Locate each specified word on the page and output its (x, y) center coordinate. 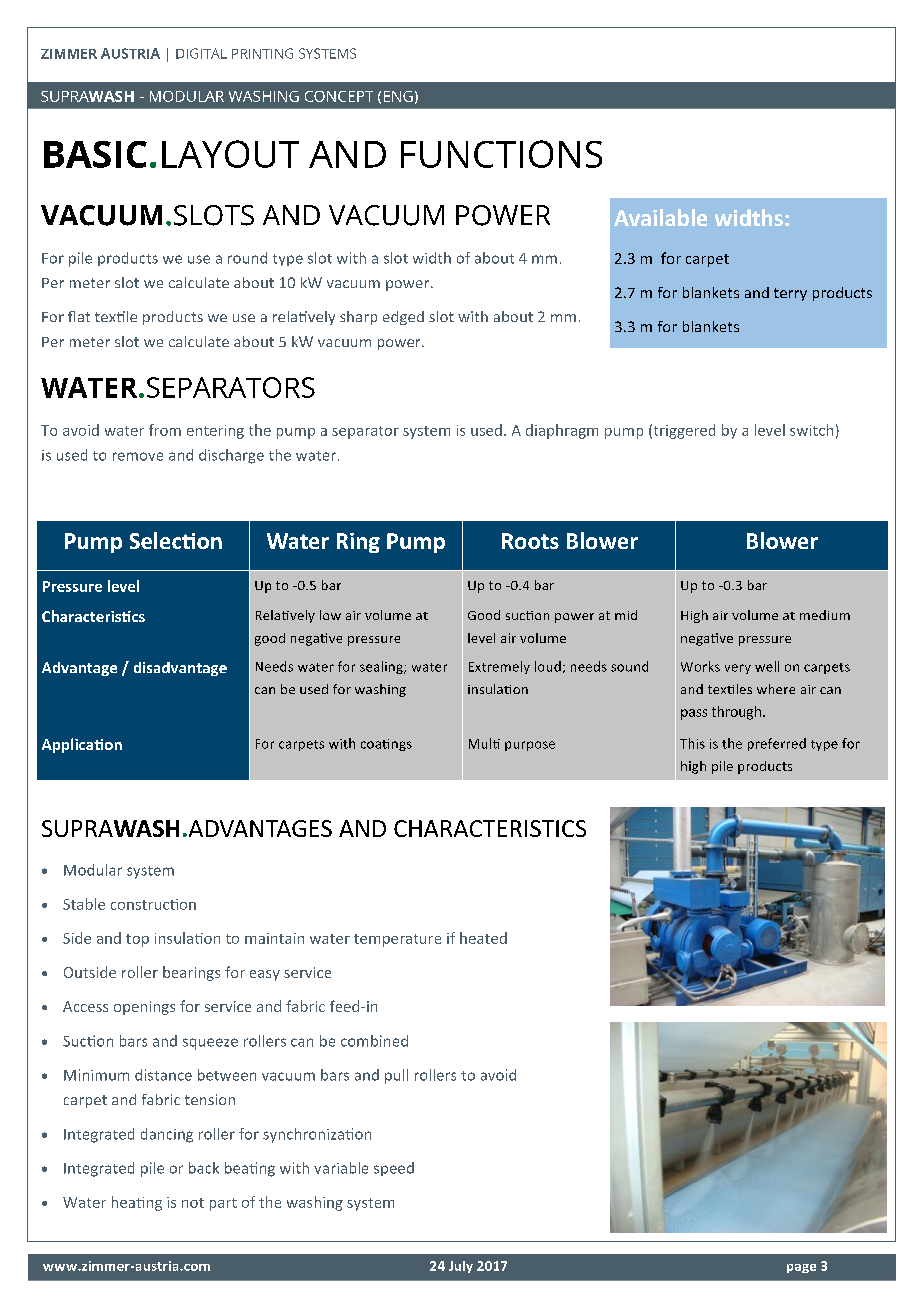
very (738, 669)
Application (82, 745)
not (193, 1203)
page (801, 1268)
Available (660, 217)
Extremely (499, 667)
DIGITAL (201, 53)
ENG (398, 96)
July (461, 1267)
